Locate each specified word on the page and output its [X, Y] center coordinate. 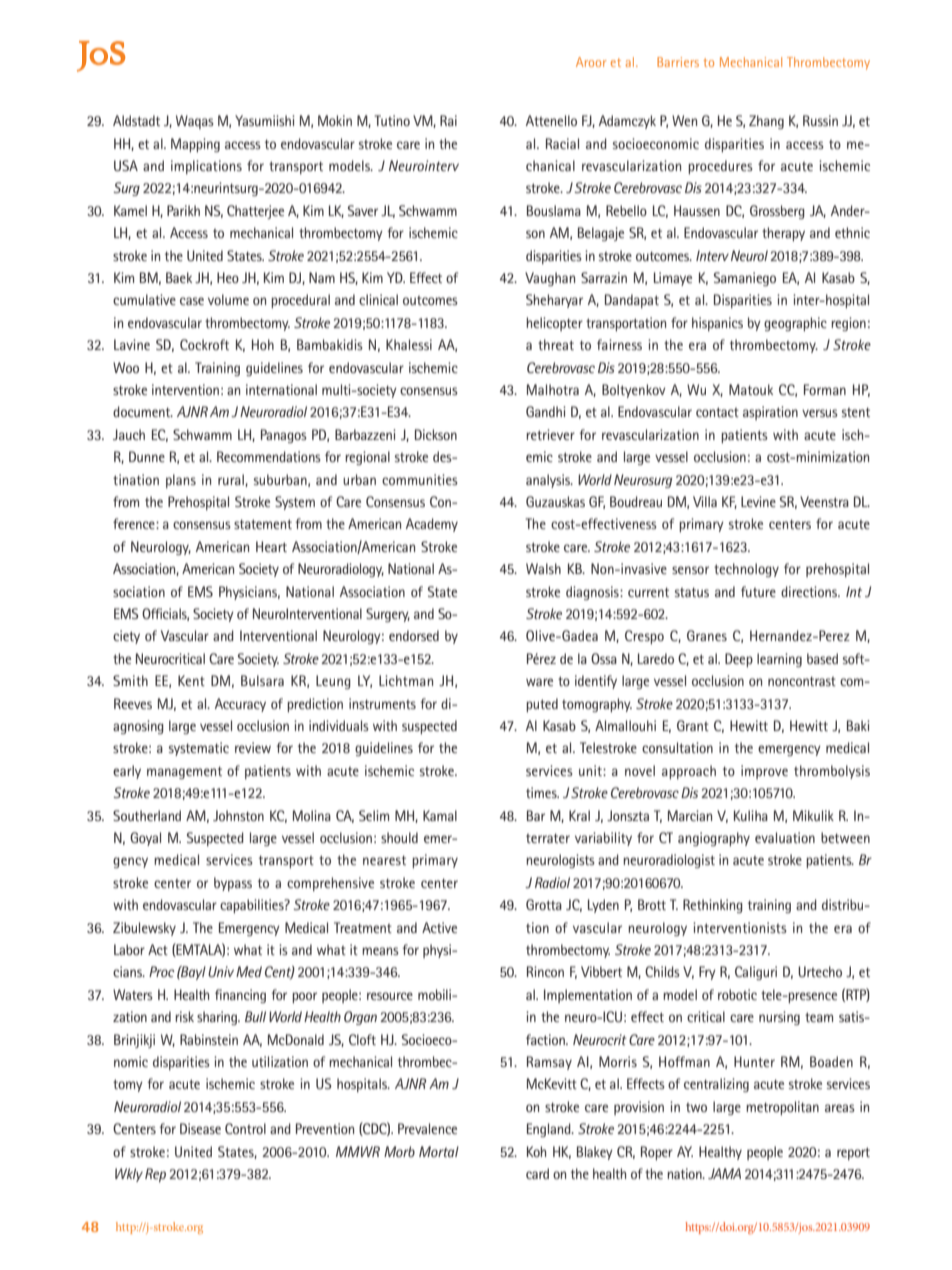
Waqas [195, 122]
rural [232, 480]
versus [820, 413]
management [184, 773]
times [542, 792]
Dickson [436, 434]
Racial [562, 143]
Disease [200, 1128]
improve [764, 772]
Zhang [766, 122]
